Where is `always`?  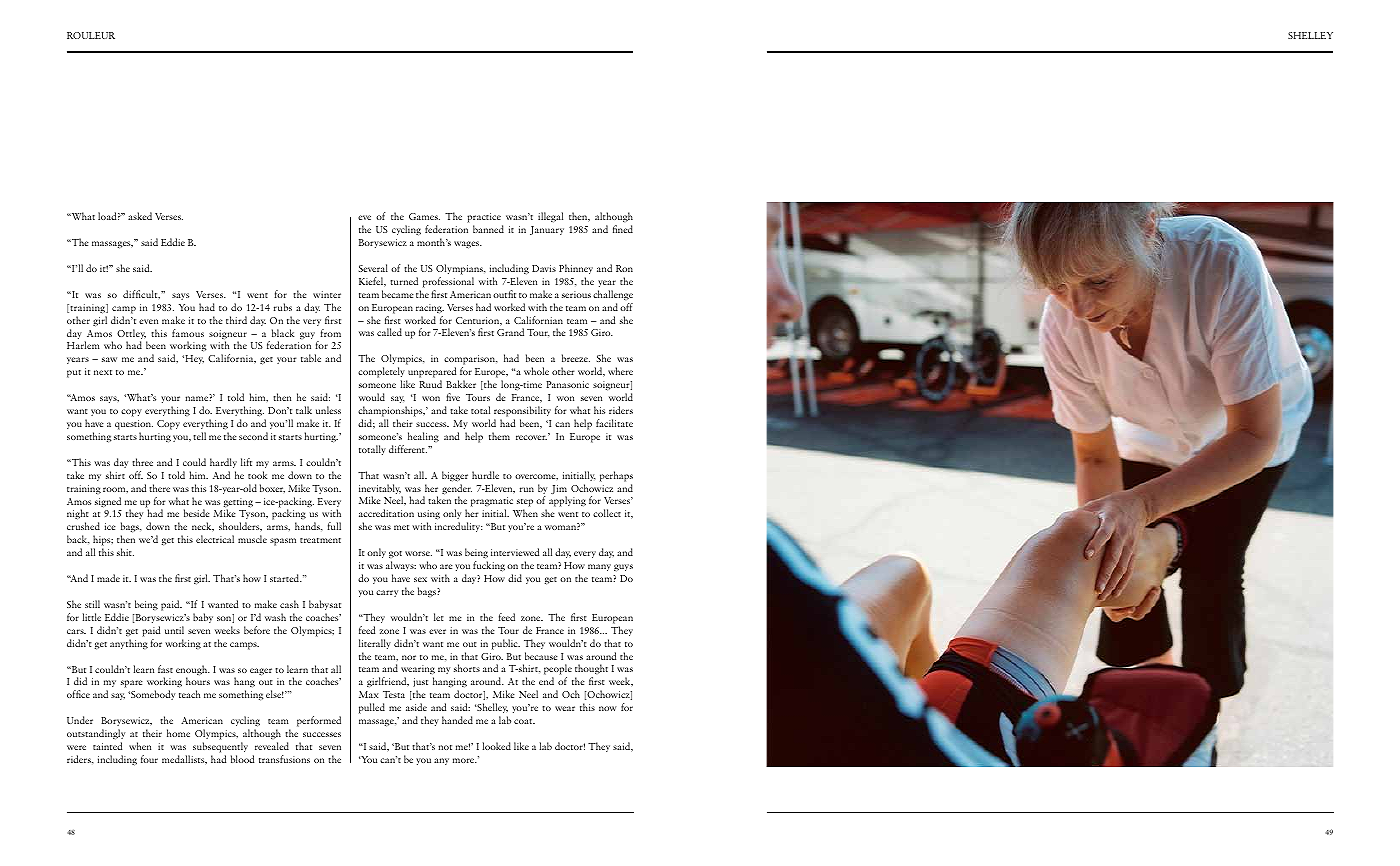 always is located at coordinates (401, 566).
